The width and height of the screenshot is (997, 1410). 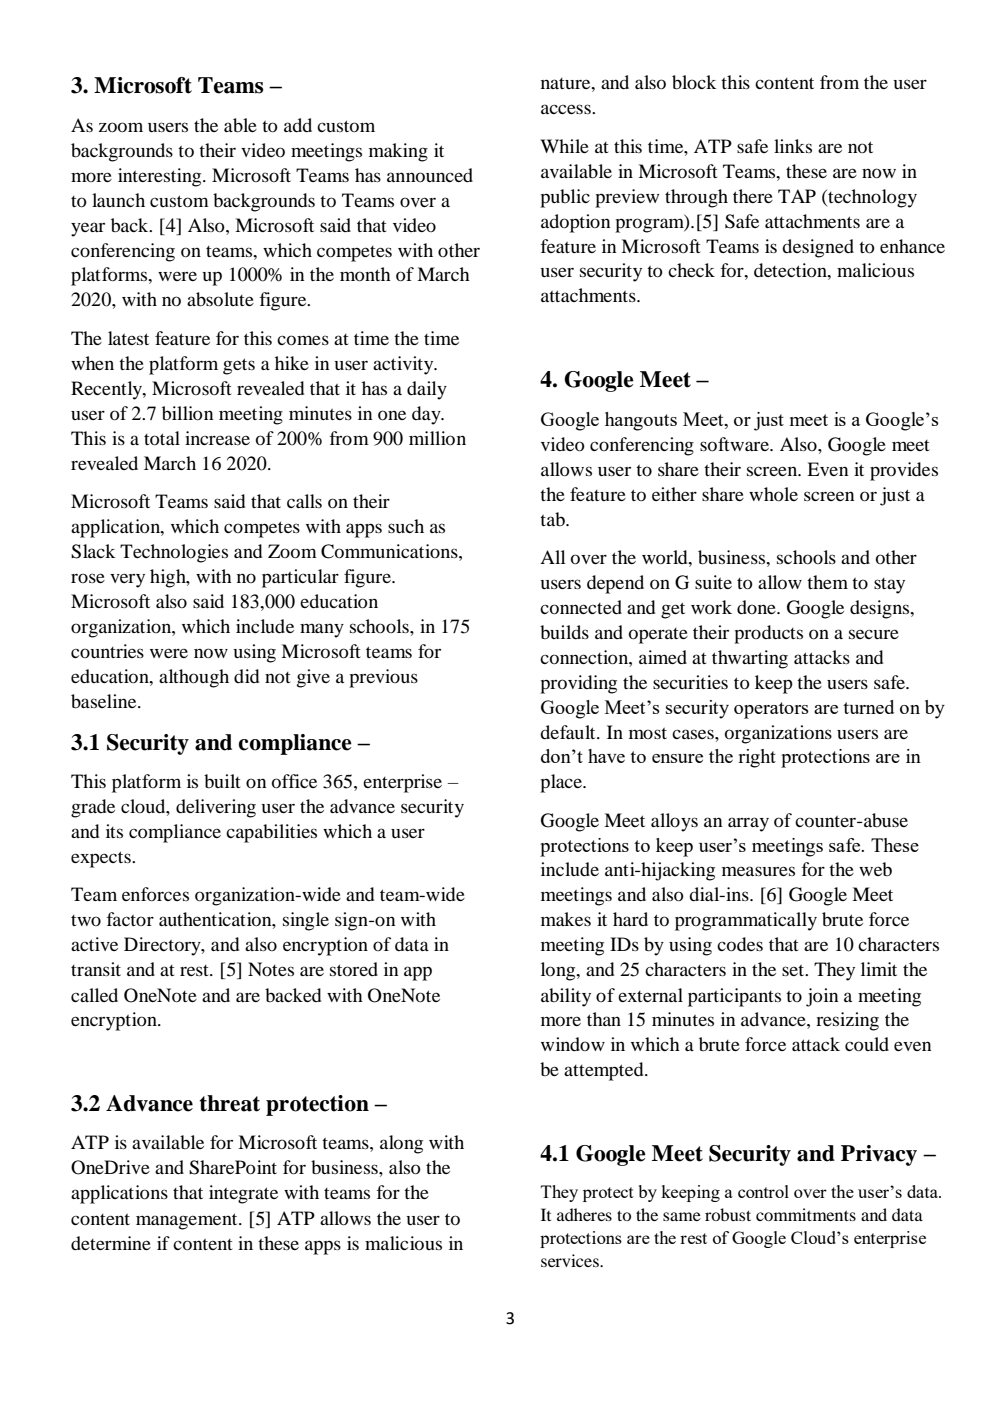 I want to click on links, so click(x=793, y=146).
